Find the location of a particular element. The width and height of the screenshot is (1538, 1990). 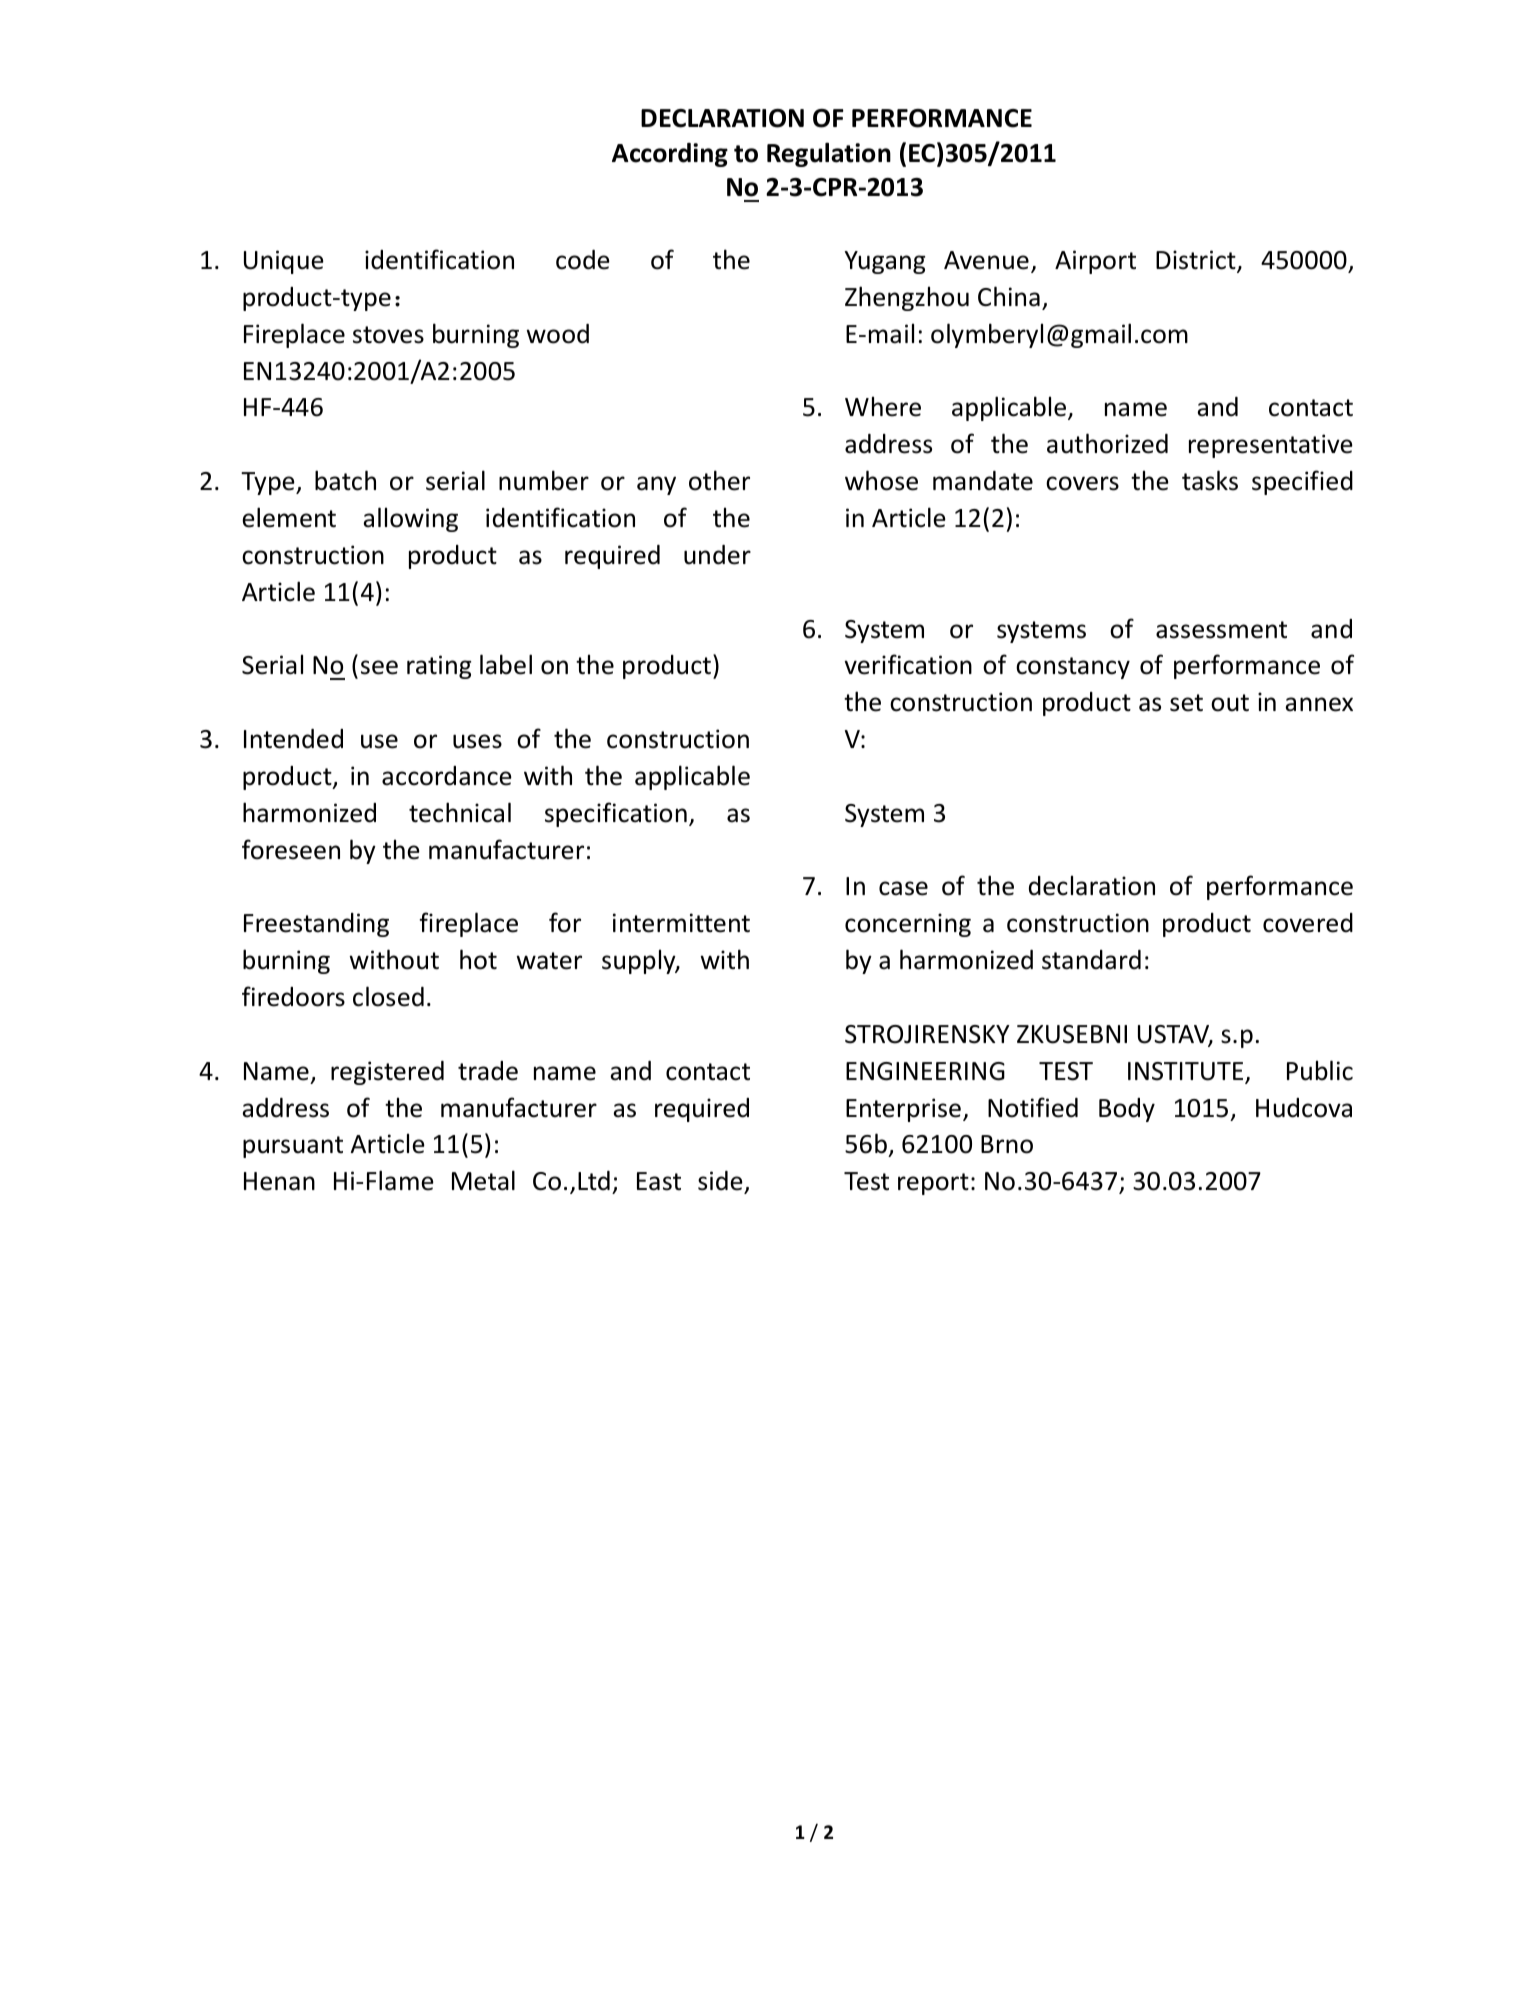

verification is located at coordinates (908, 664).
